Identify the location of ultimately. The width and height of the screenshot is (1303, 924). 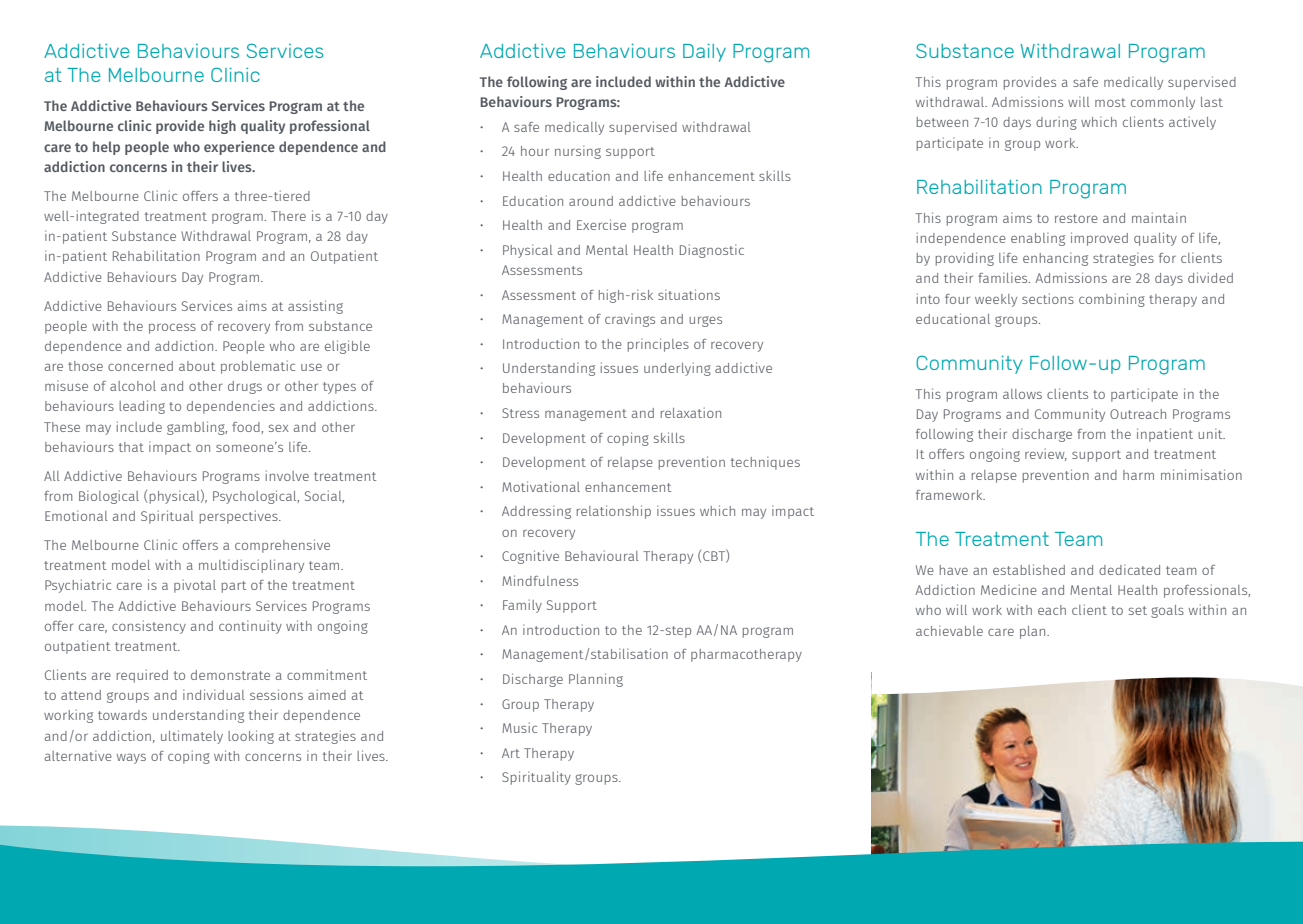
(192, 737).
